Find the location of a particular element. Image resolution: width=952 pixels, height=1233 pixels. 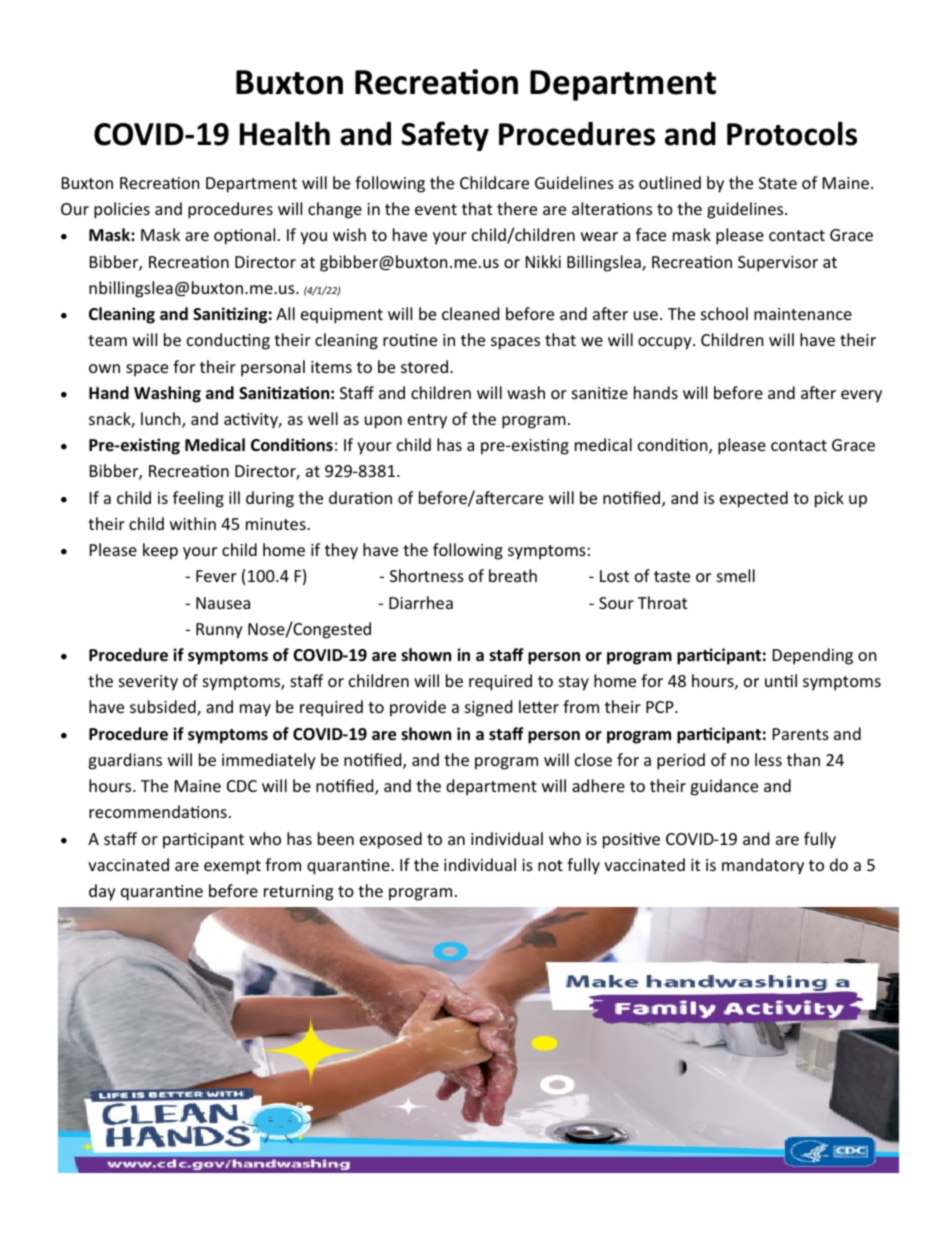

subsided is located at coordinates (164, 708).
